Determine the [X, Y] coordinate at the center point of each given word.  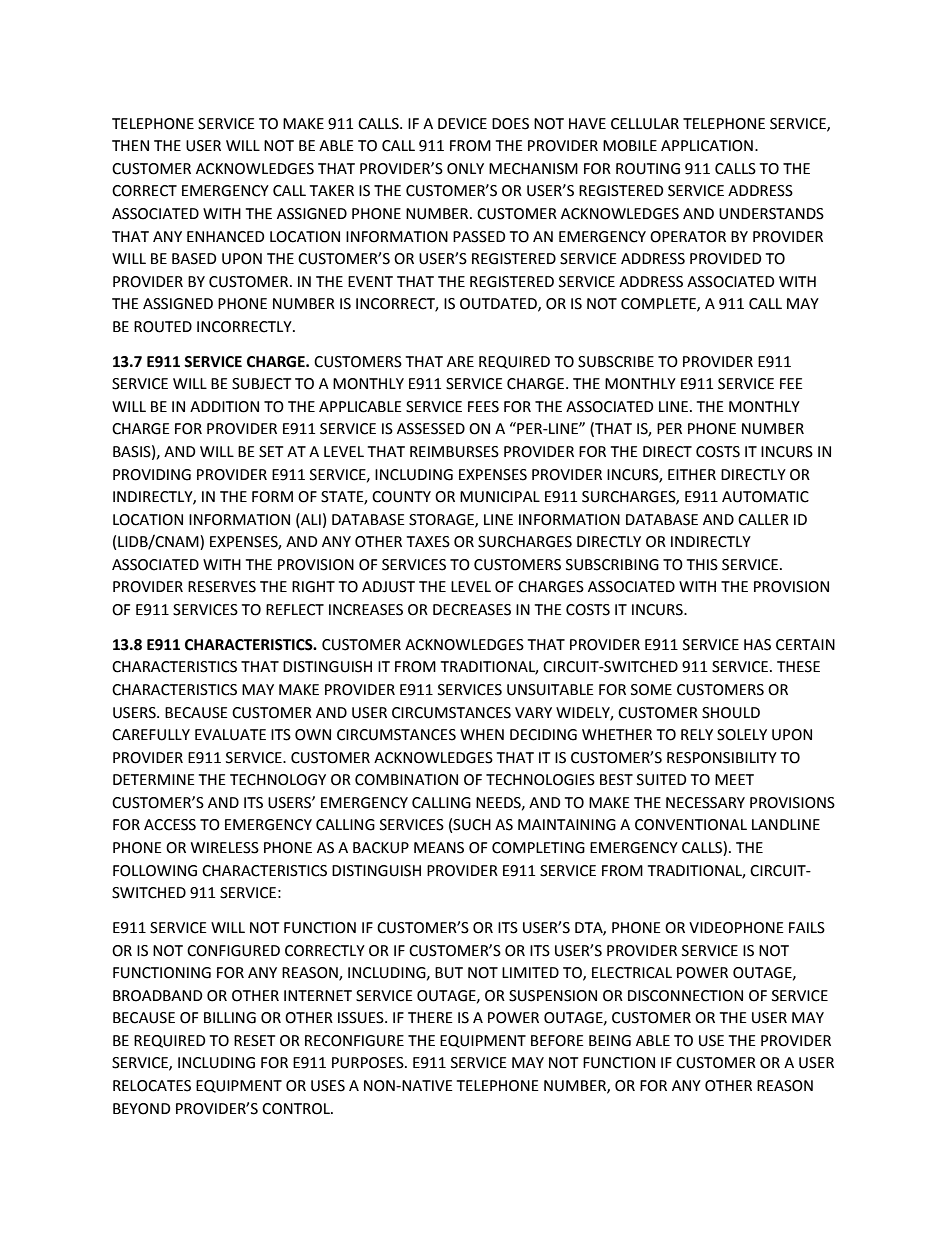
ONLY [465, 169]
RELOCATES [152, 1086]
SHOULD [731, 713]
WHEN [482, 734]
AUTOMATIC [765, 497]
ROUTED [163, 327]
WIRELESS [225, 848]
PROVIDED [726, 259]
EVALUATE [230, 735]
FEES [483, 407]
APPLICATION [707, 146]
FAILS [807, 928]
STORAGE [442, 520]
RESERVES [222, 587]
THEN [130, 145]
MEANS [439, 848]
